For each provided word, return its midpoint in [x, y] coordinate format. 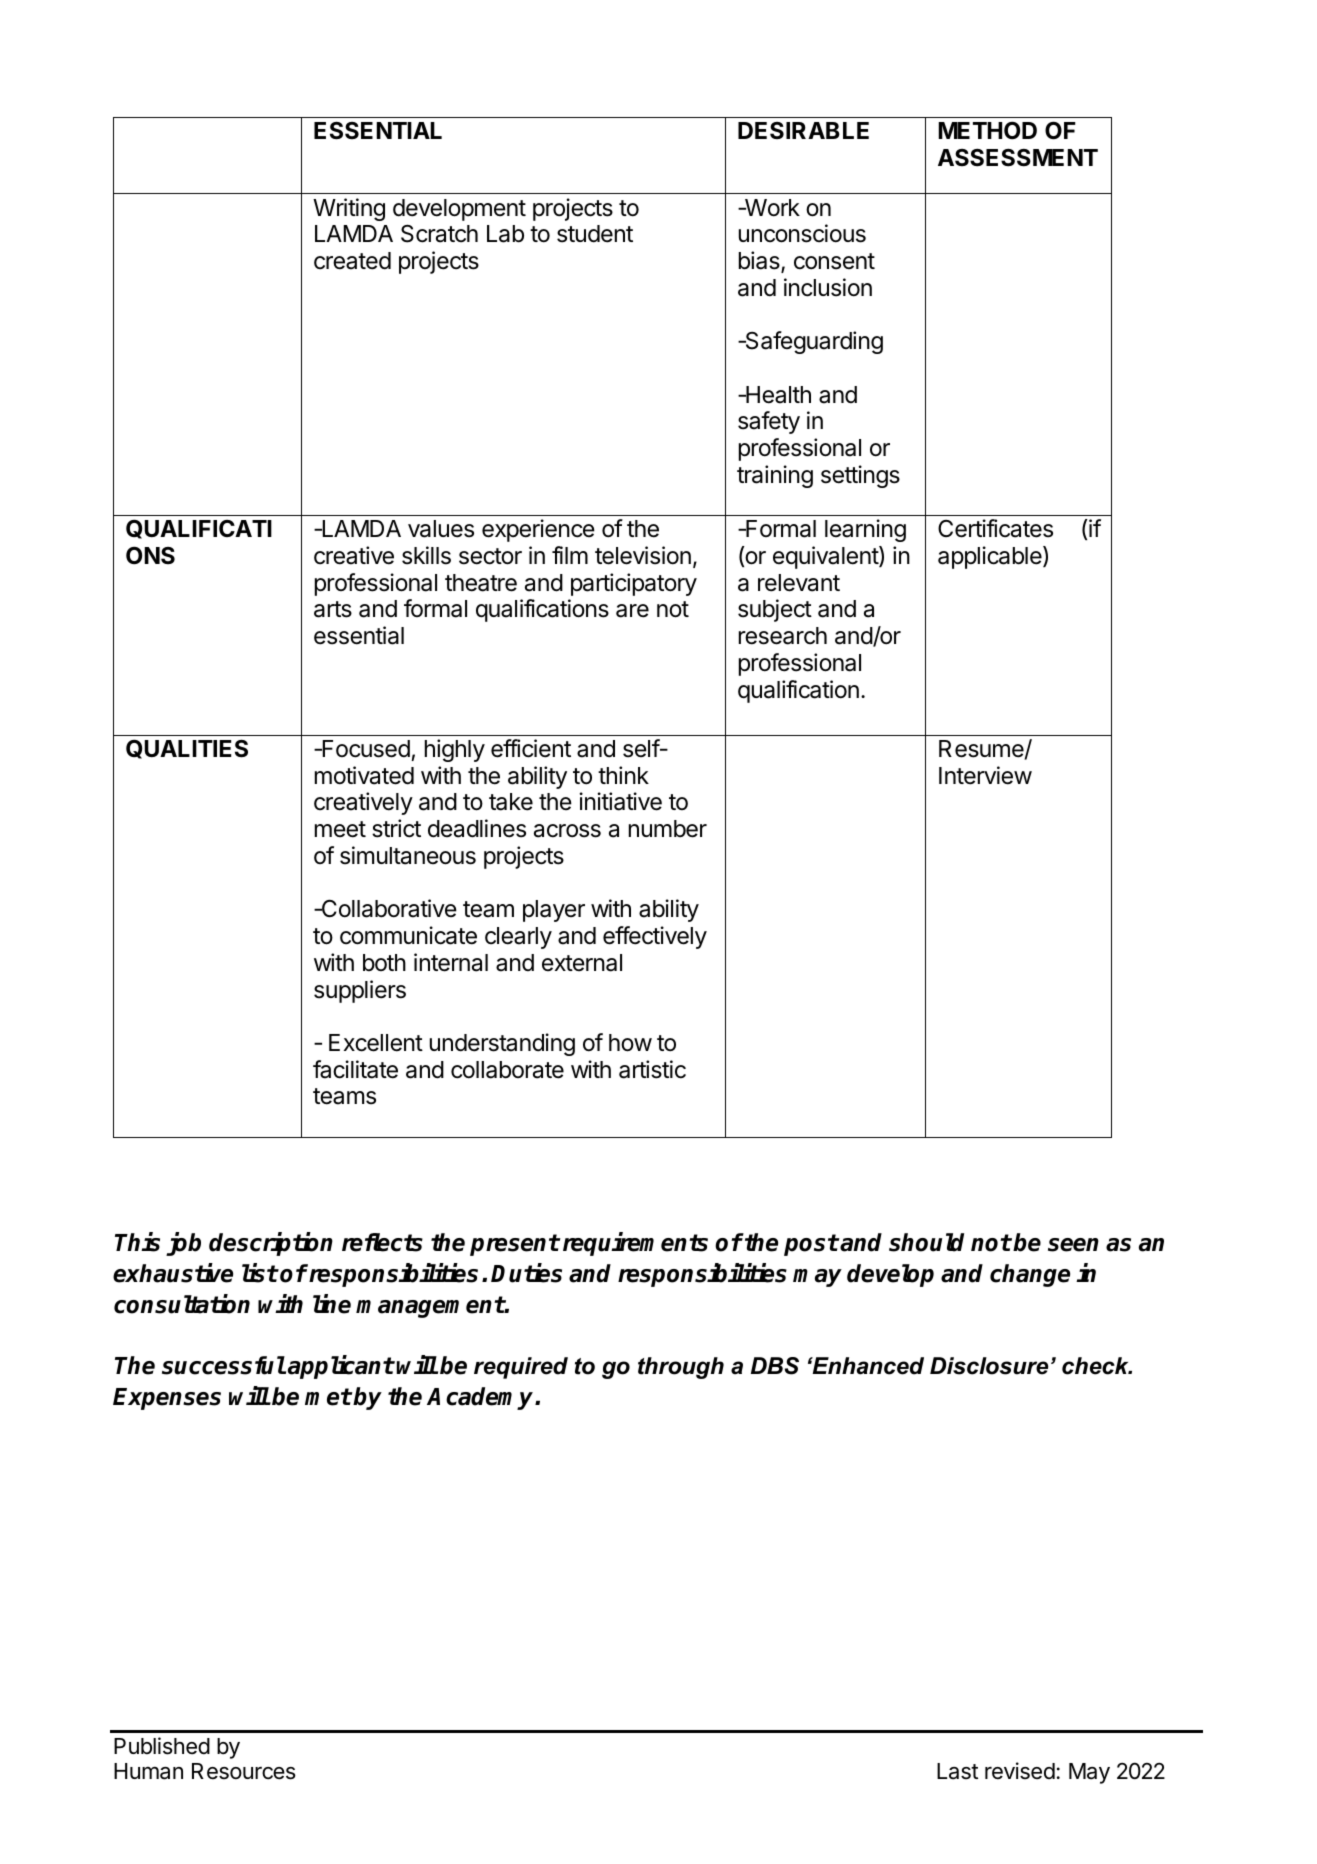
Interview [985, 775]
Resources [244, 1771]
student [595, 234]
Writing [349, 209]
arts [333, 609]
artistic [652, 1069]
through [681, 1368]
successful [224, 1365]
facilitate [355, 1069]
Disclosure [989, 1366]
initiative [620, 801]
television [643, 555]
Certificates [995, 528]
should [926, 1242]
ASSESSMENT [1018, 157]
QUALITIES [187, 749]
